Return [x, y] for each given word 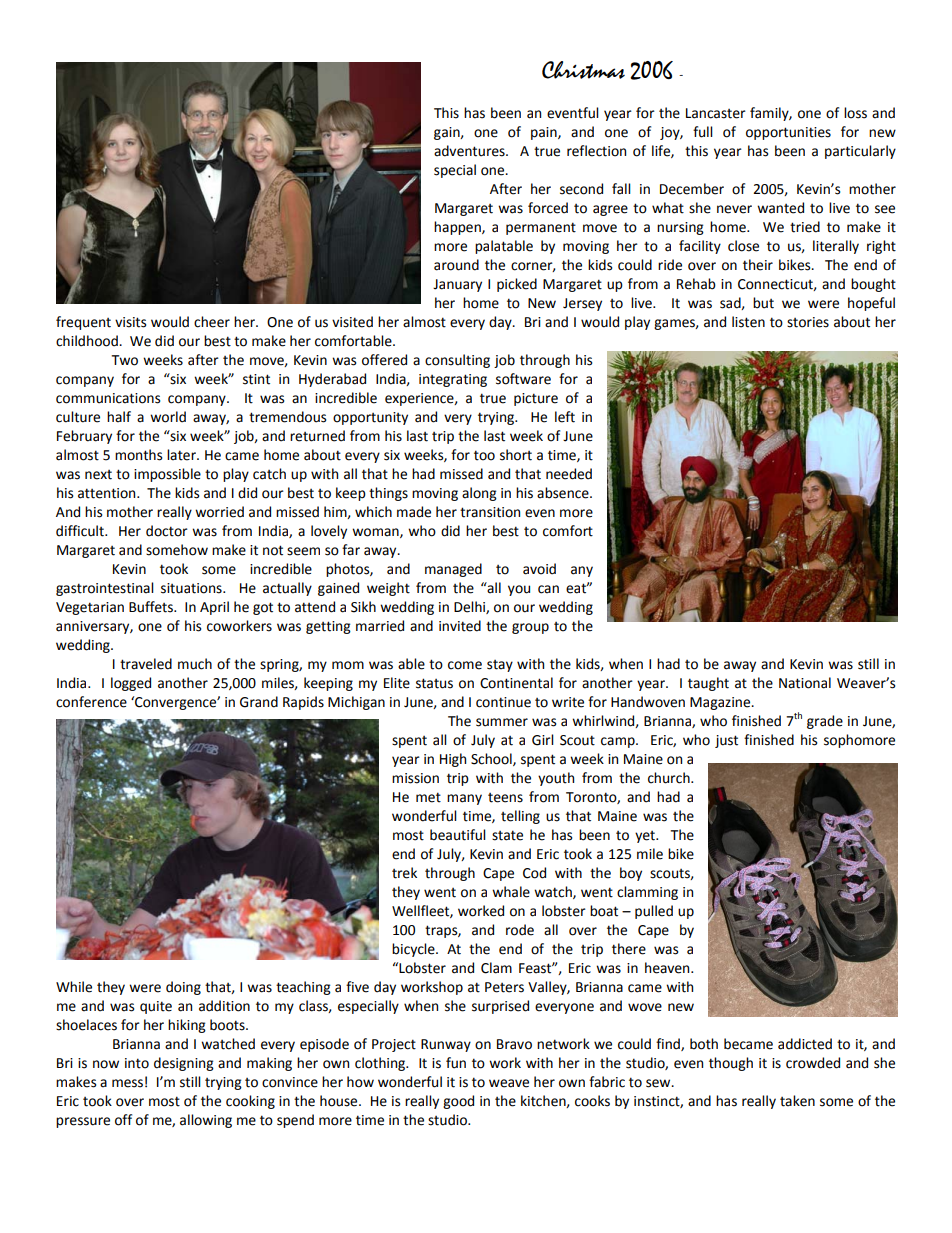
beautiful [458, 835]
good [458, 1102]
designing [184, 1064]
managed [453, 570]
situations [192, 588]
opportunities [788, 133]
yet [646, 837]
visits [130, 322]
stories [808, 322]
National [805, 683]
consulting [457, 361]
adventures [470, 151]
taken [797, 1101]
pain [545, 133]
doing [183, 988]
